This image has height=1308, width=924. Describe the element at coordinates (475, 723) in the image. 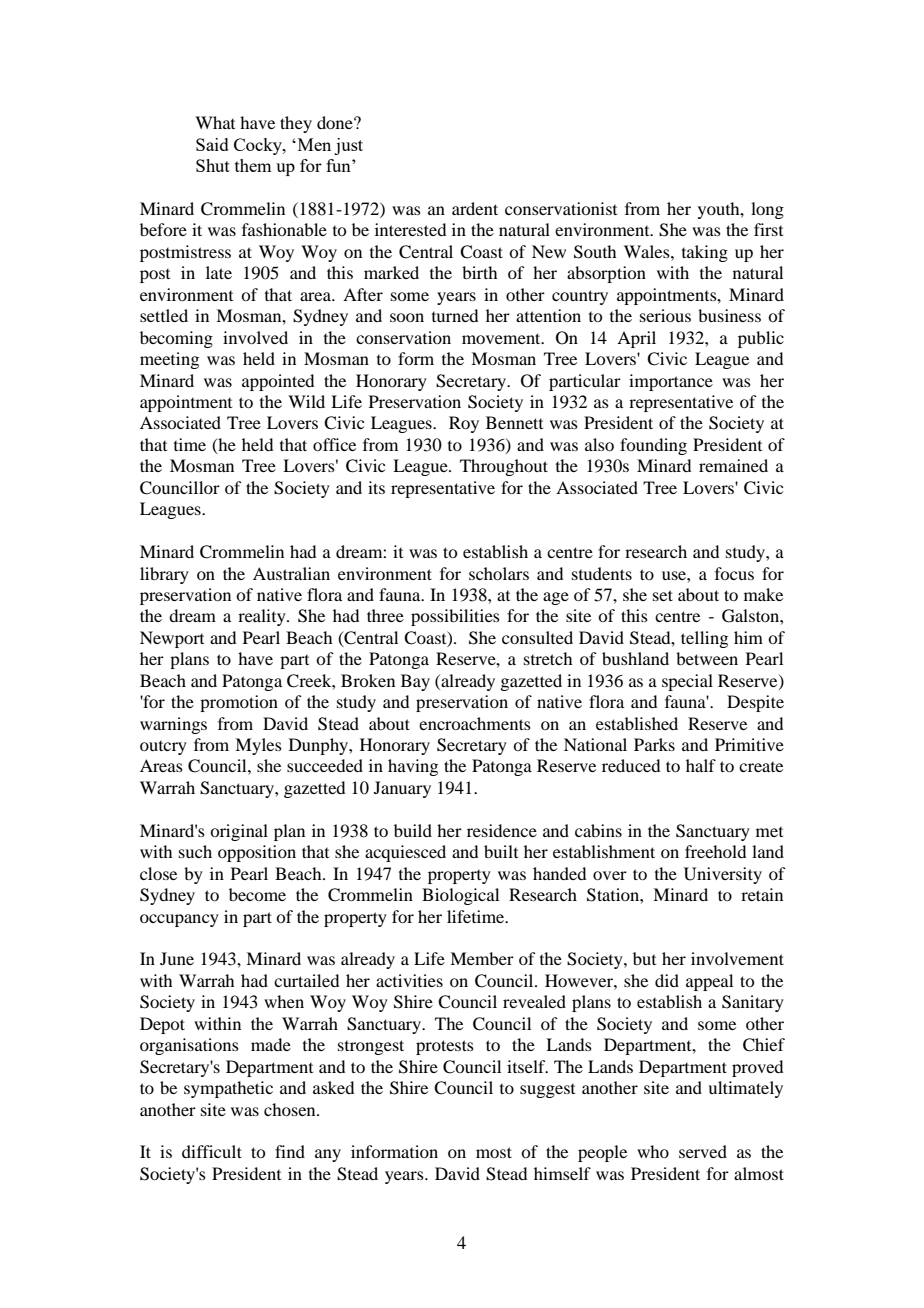

I see `encroachments` at that location.
